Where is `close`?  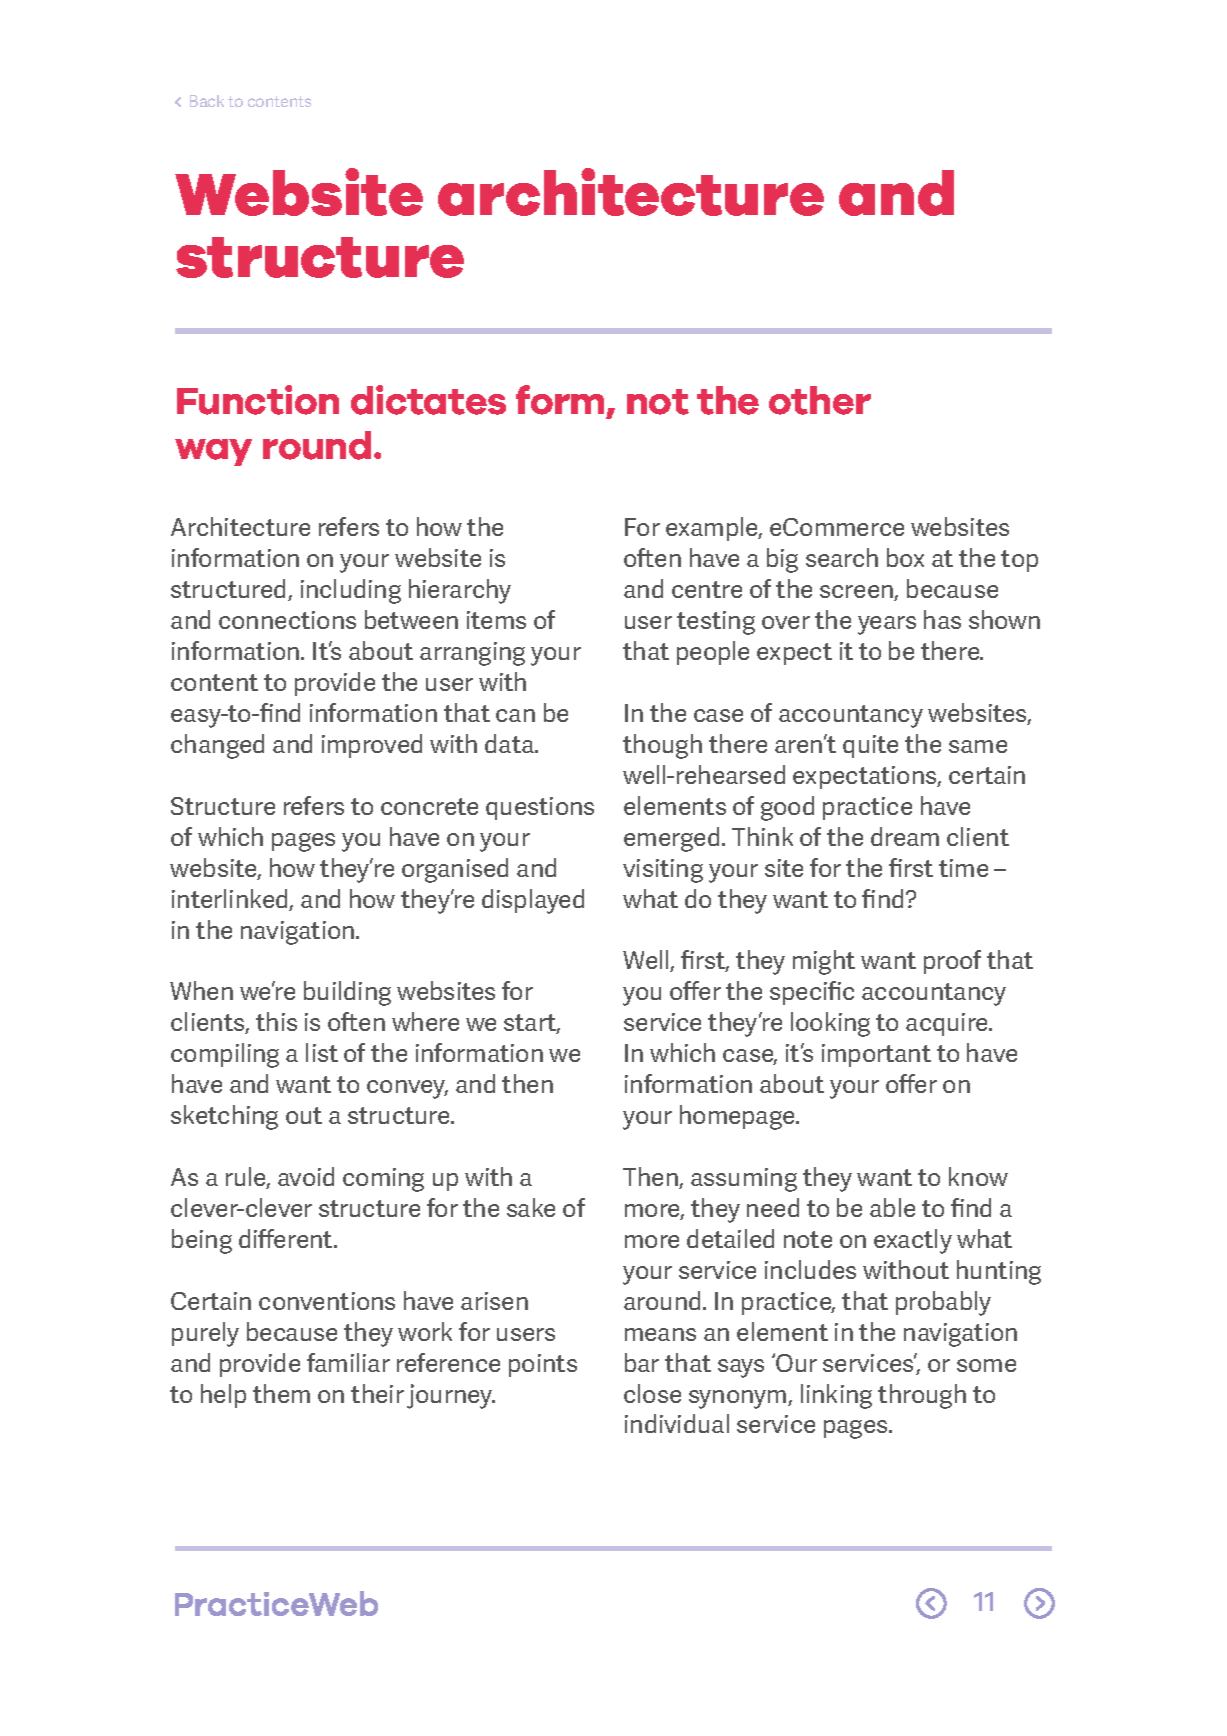
close is located at coordinates (652, 1393).
